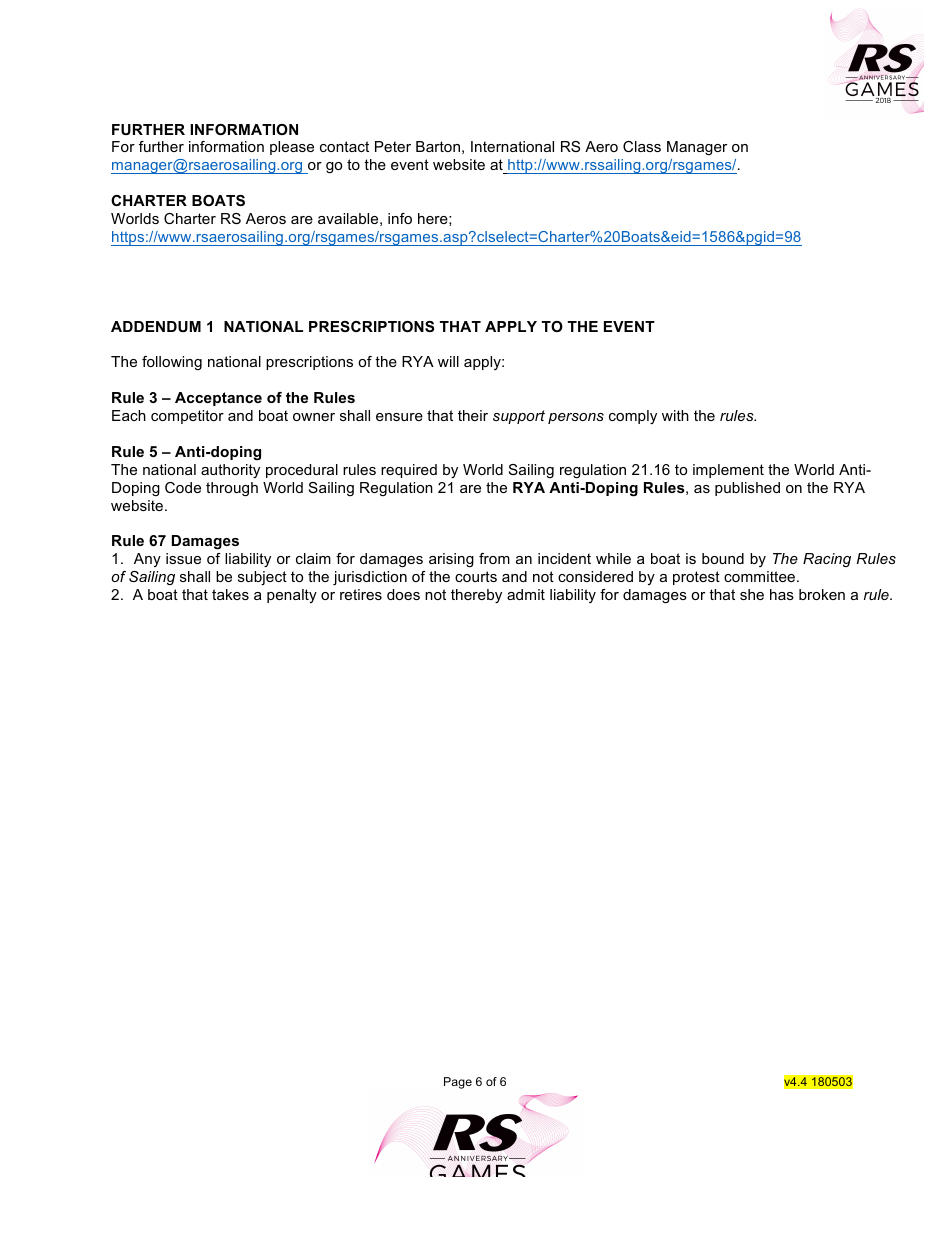 Image resolution: width=952 pixels, height=1233 pixels. I want to click on admit, so click(526, 594).
